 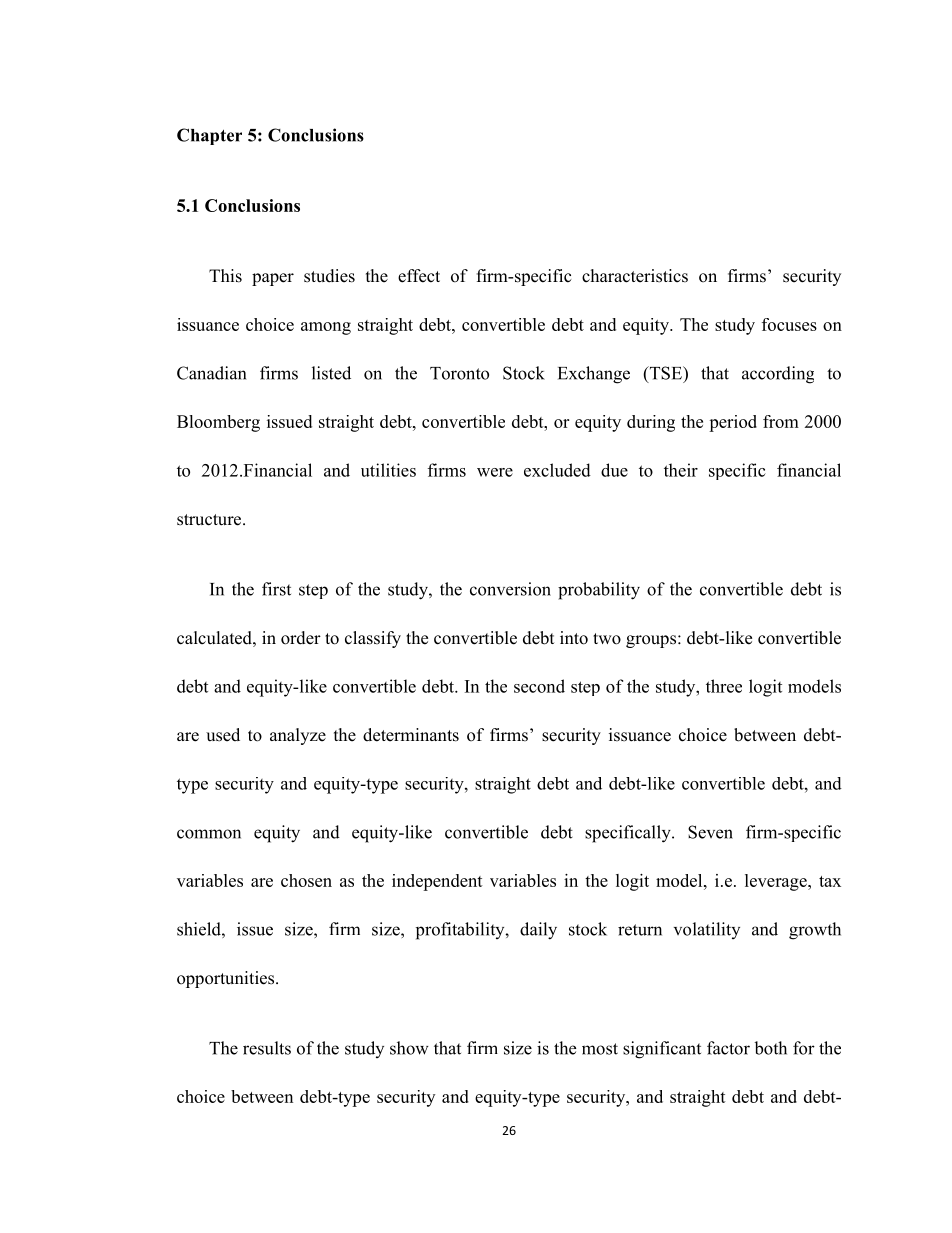 What do you see at coordinates (539, 686) in the page?
I see `second` at bounding box center [539, 686].
